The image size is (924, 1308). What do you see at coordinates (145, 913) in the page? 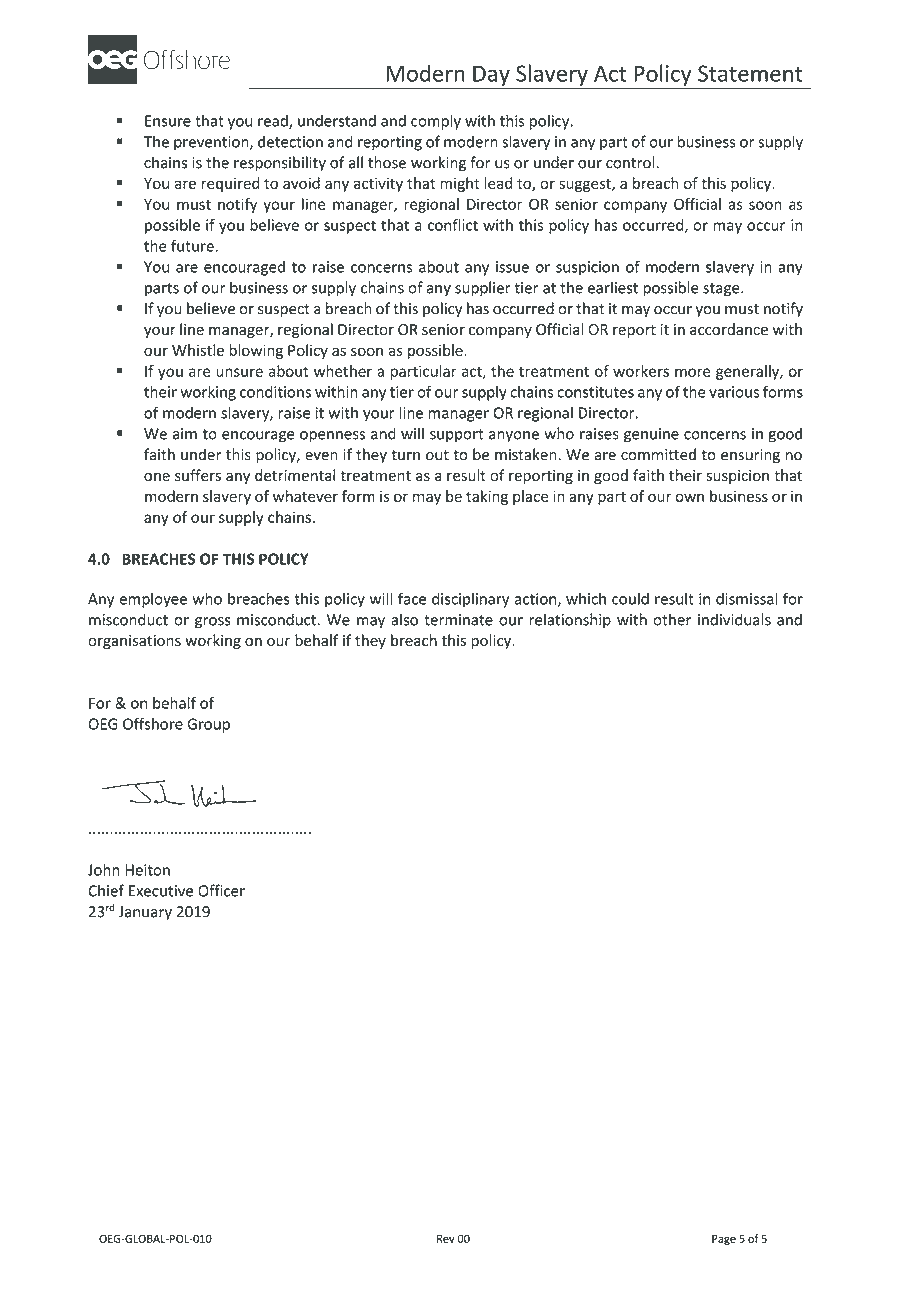
I see `January` at bounding box center [145, 913].
